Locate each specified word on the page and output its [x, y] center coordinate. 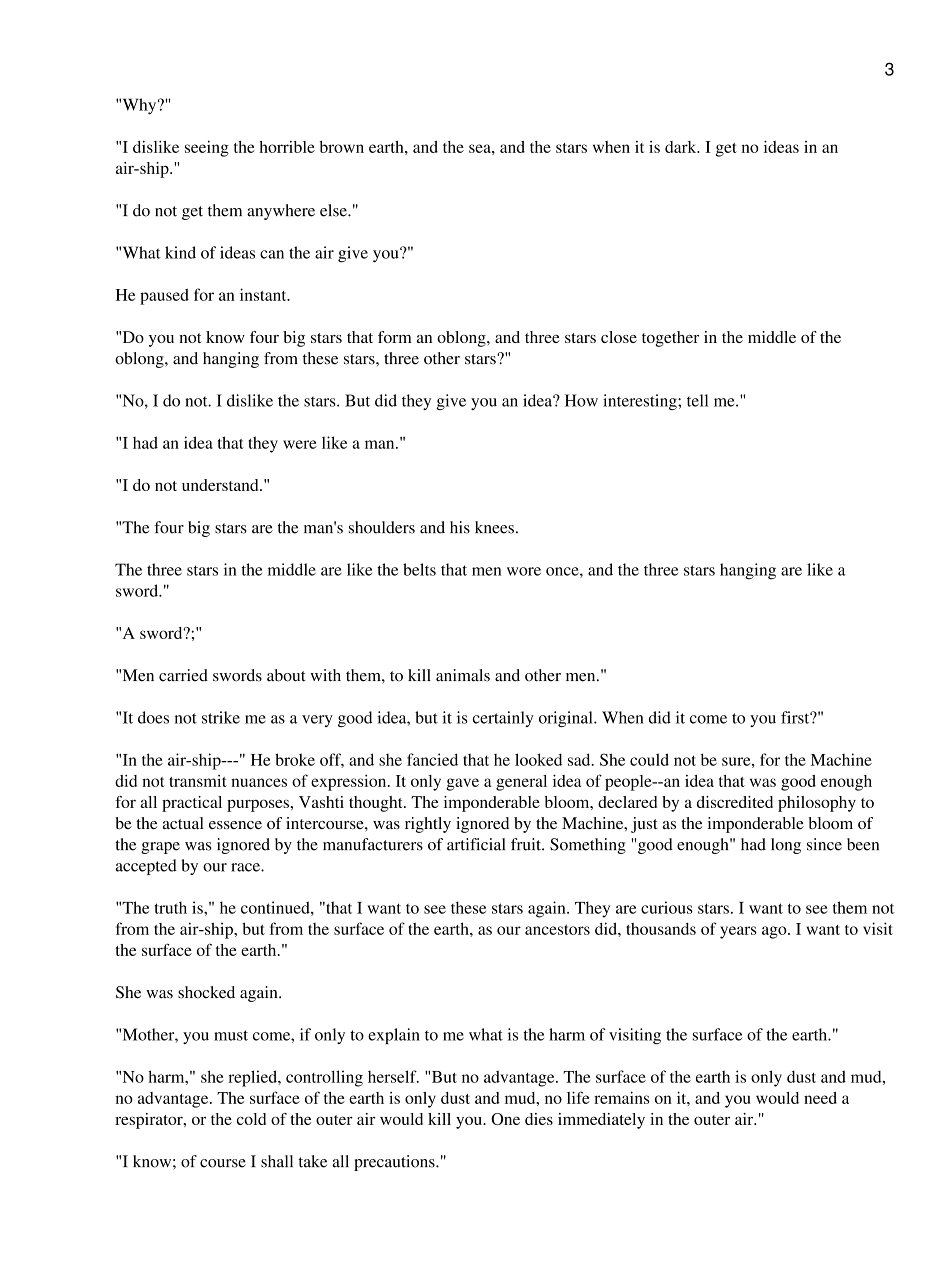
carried [183, 675]
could [649, 759]
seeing [207, 148]
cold [251, 1119]
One [505, 1119]
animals [463, 675]
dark [682, 147]
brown [341, 147]
